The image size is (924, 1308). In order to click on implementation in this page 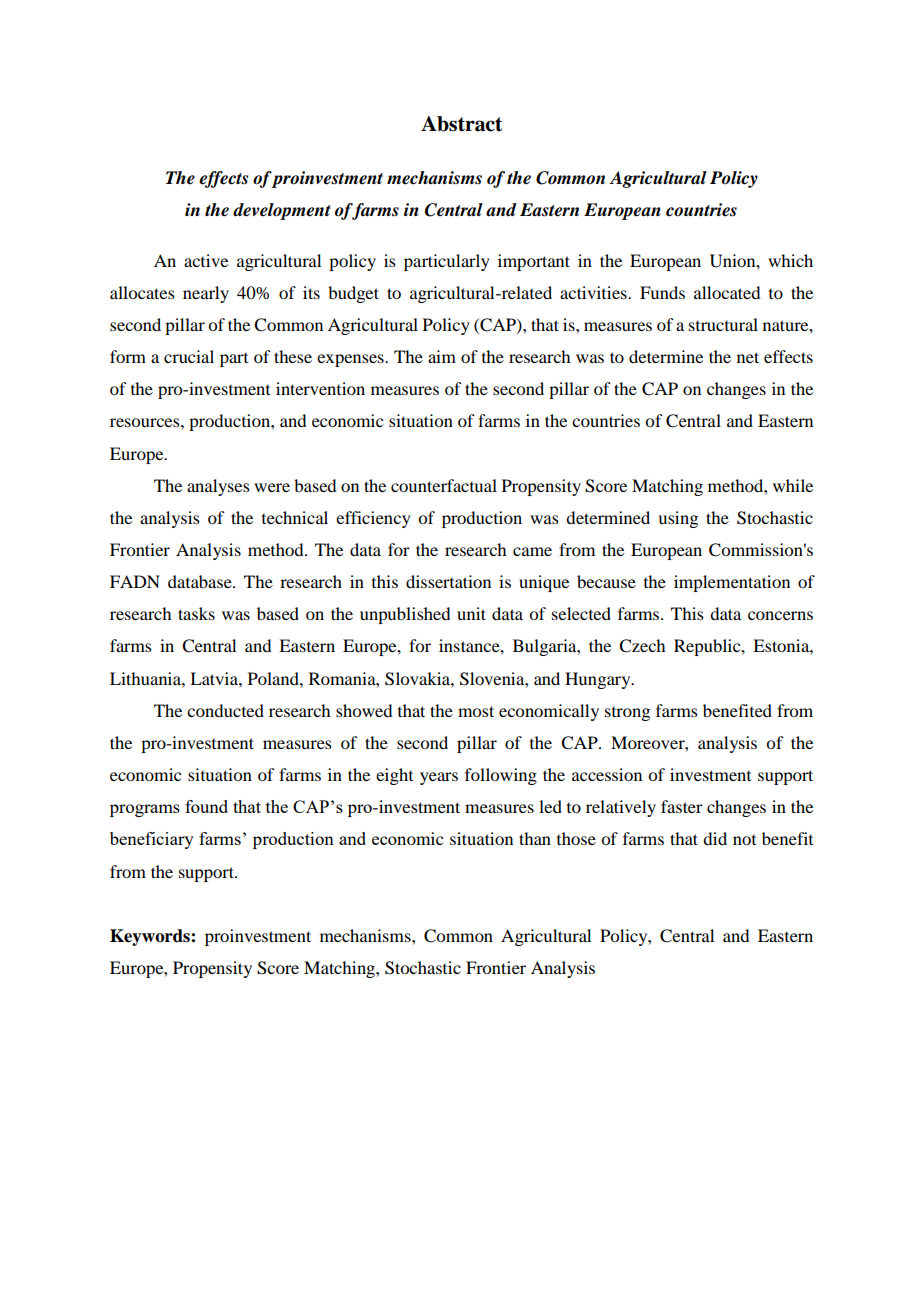, I will do `click(732, 583)`.
